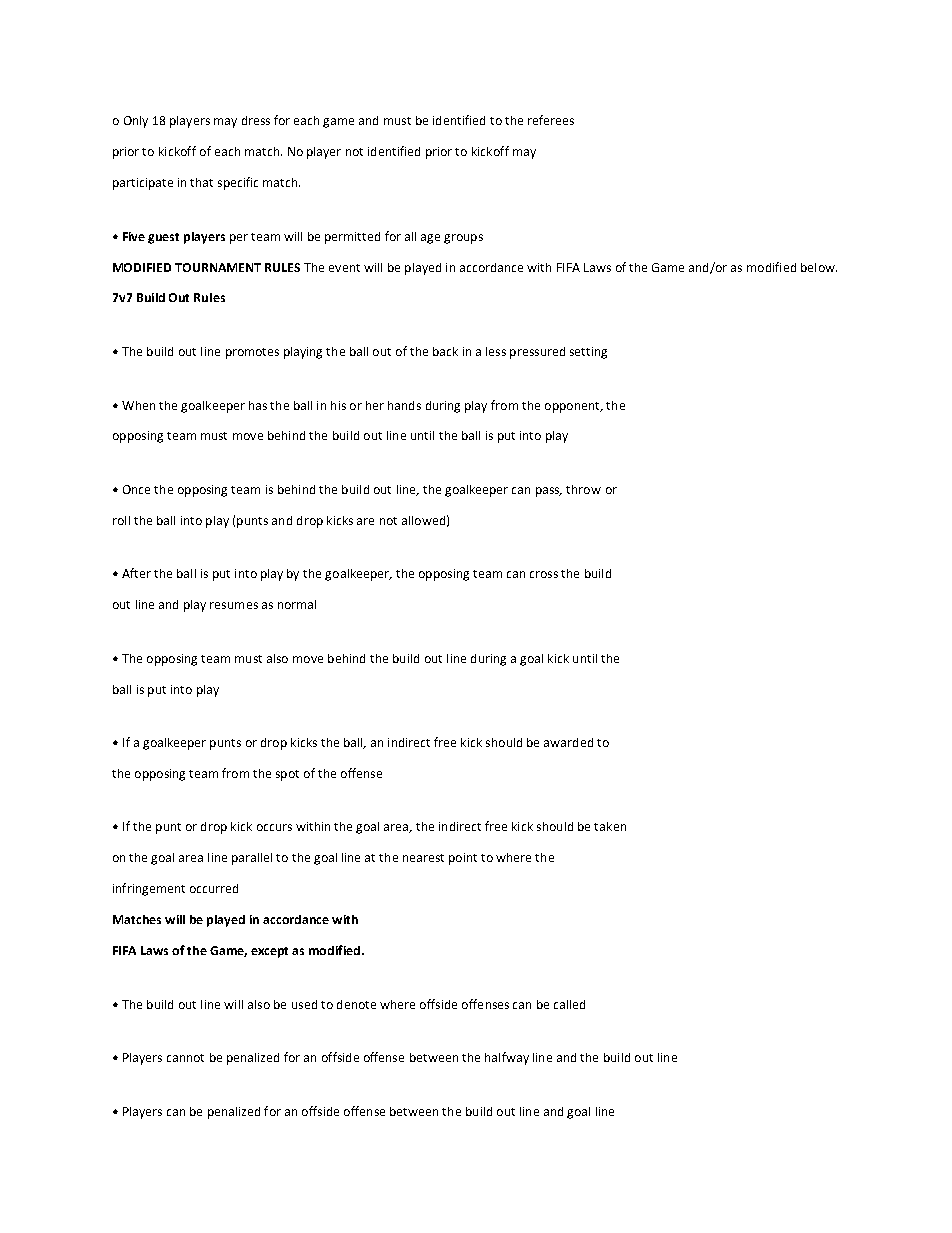 The height and width of the document is (1233, 952). What do you see at coordinates (551, 120) in the document?
I see `referees` at bounding box center [551, 120].
